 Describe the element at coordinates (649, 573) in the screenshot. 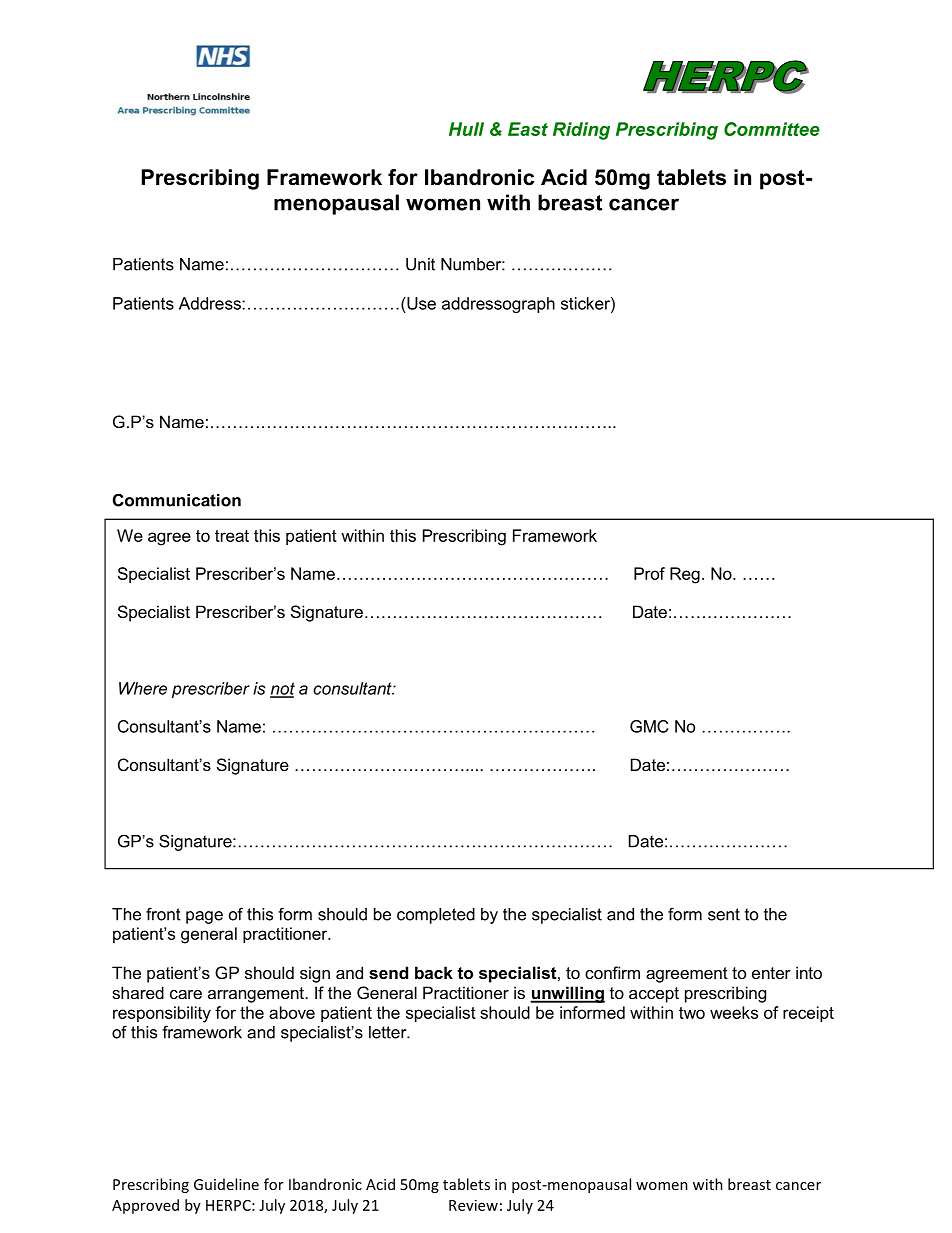

I see `Prof` at that location.
